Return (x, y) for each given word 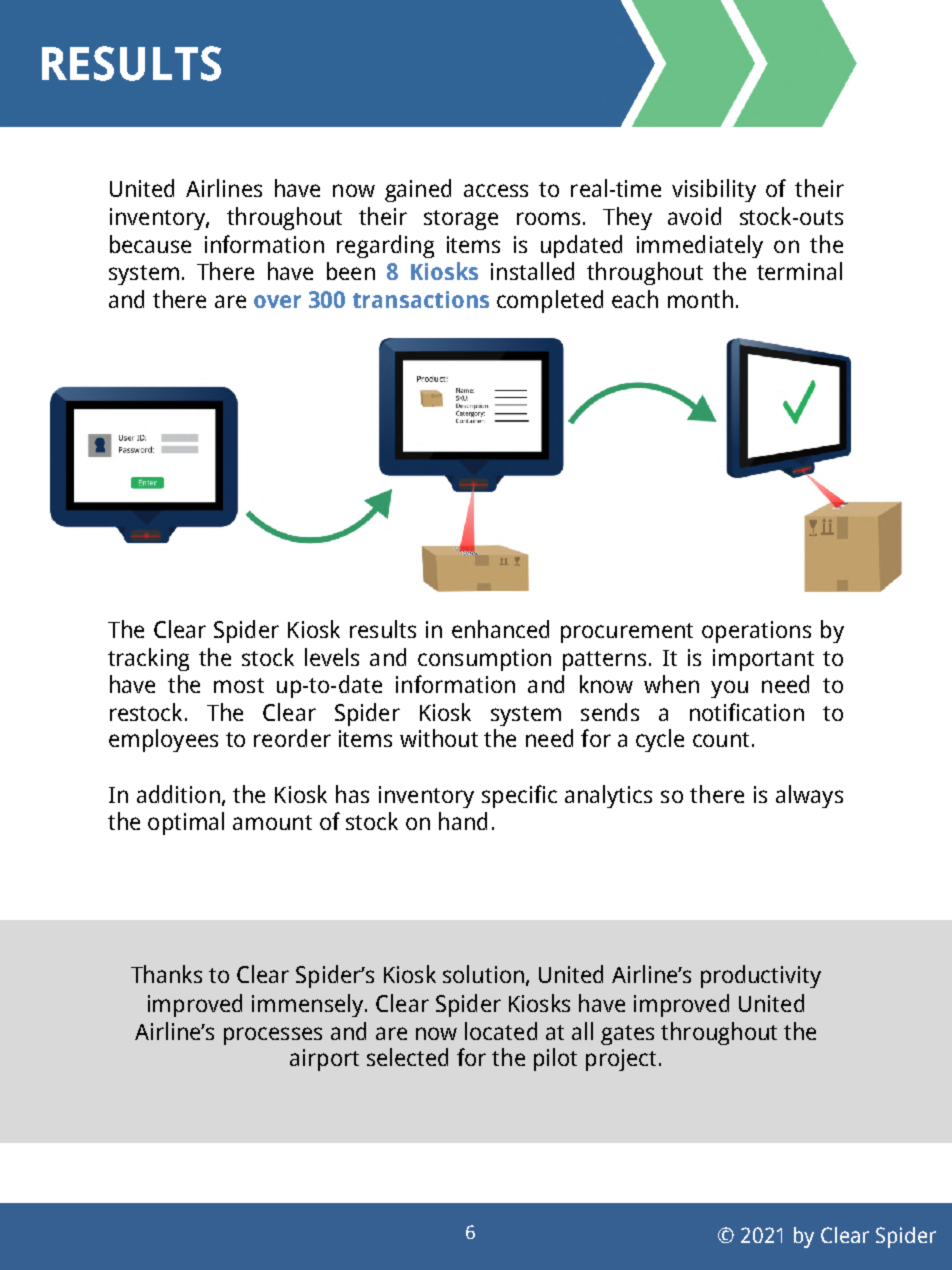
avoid (694, 216)
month (700, 299)
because (150, 244)
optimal (186, 823)
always (809, 796)
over (277, 301)
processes (273, 1036)
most (239, 685)
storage (461, 220)
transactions (421, 299)
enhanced (500, 629)
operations (756, 632)
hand (463, 821)
